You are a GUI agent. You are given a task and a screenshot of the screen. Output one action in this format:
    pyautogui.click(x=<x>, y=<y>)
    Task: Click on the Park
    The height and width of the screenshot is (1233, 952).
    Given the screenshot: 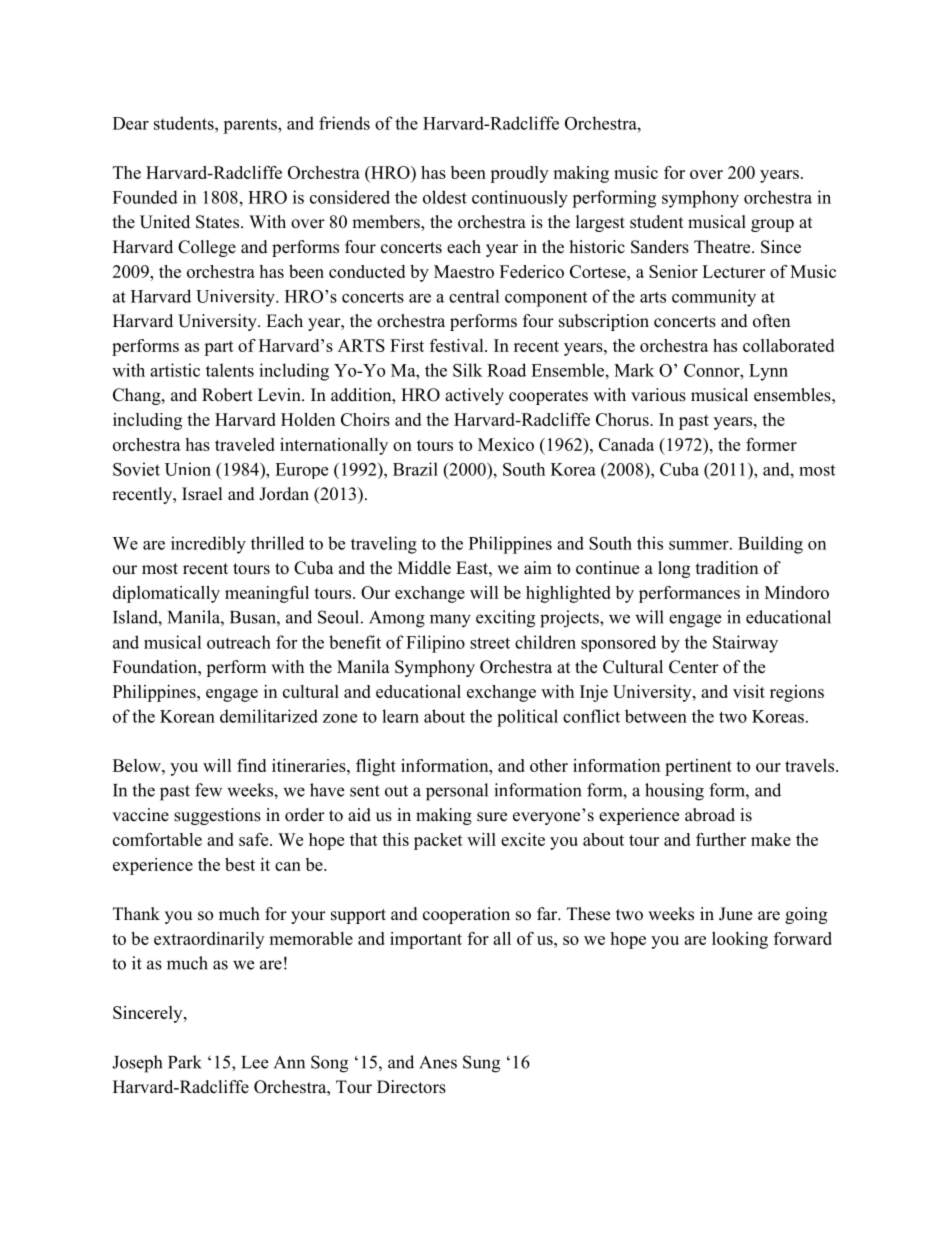 What is the action you would take?
    pyautogui.click(x=185, y=1062)
